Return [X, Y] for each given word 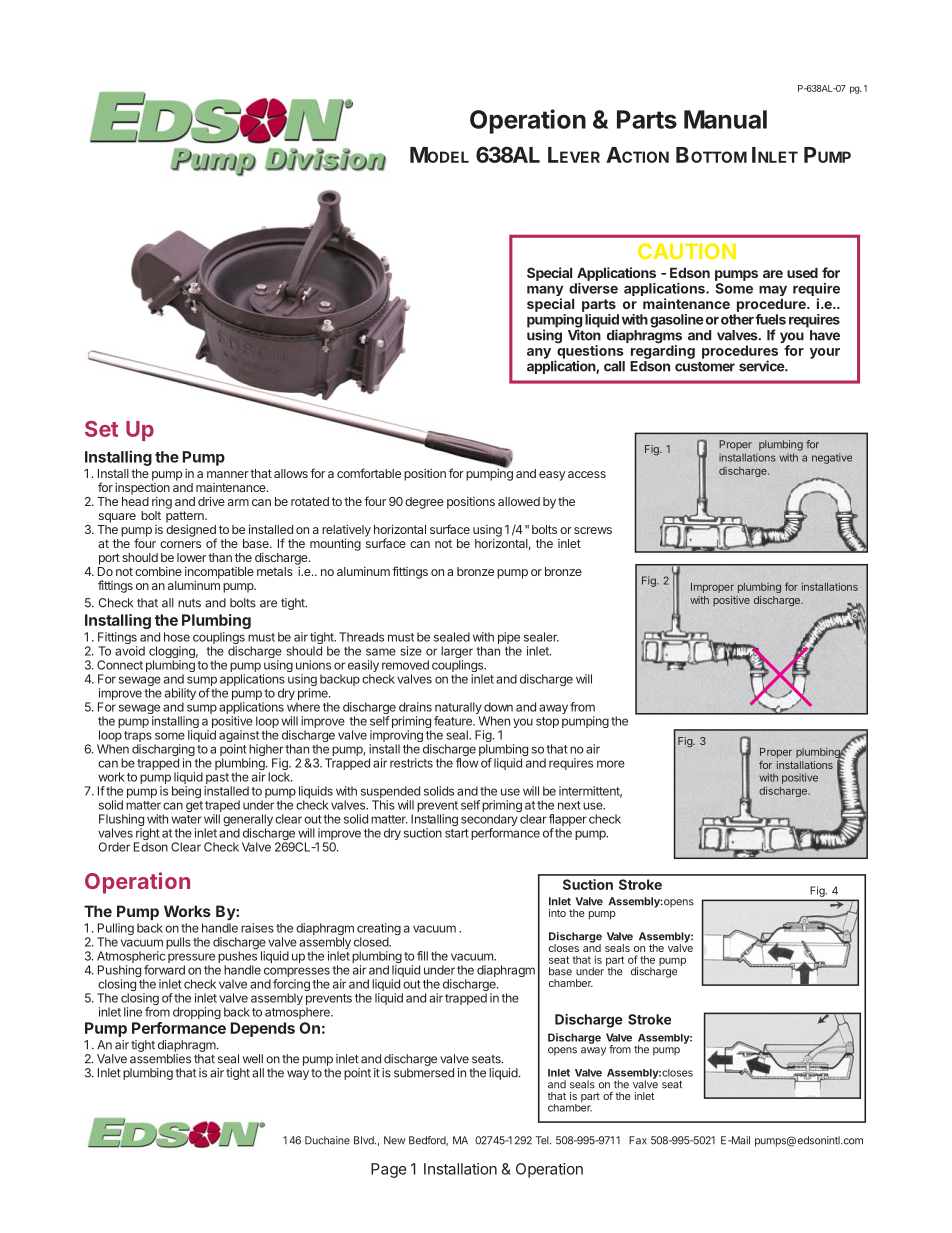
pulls [178, 943]
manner [228, 474]
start [457, 833]
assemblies [160, 1059]
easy [552, 476]
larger [457, 653]
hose [177, 637]
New [394, 1140]
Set [101, 429]
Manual [725, 119]
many [545, 292]
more [611, 764]
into [557, 913]
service [762, 366]
